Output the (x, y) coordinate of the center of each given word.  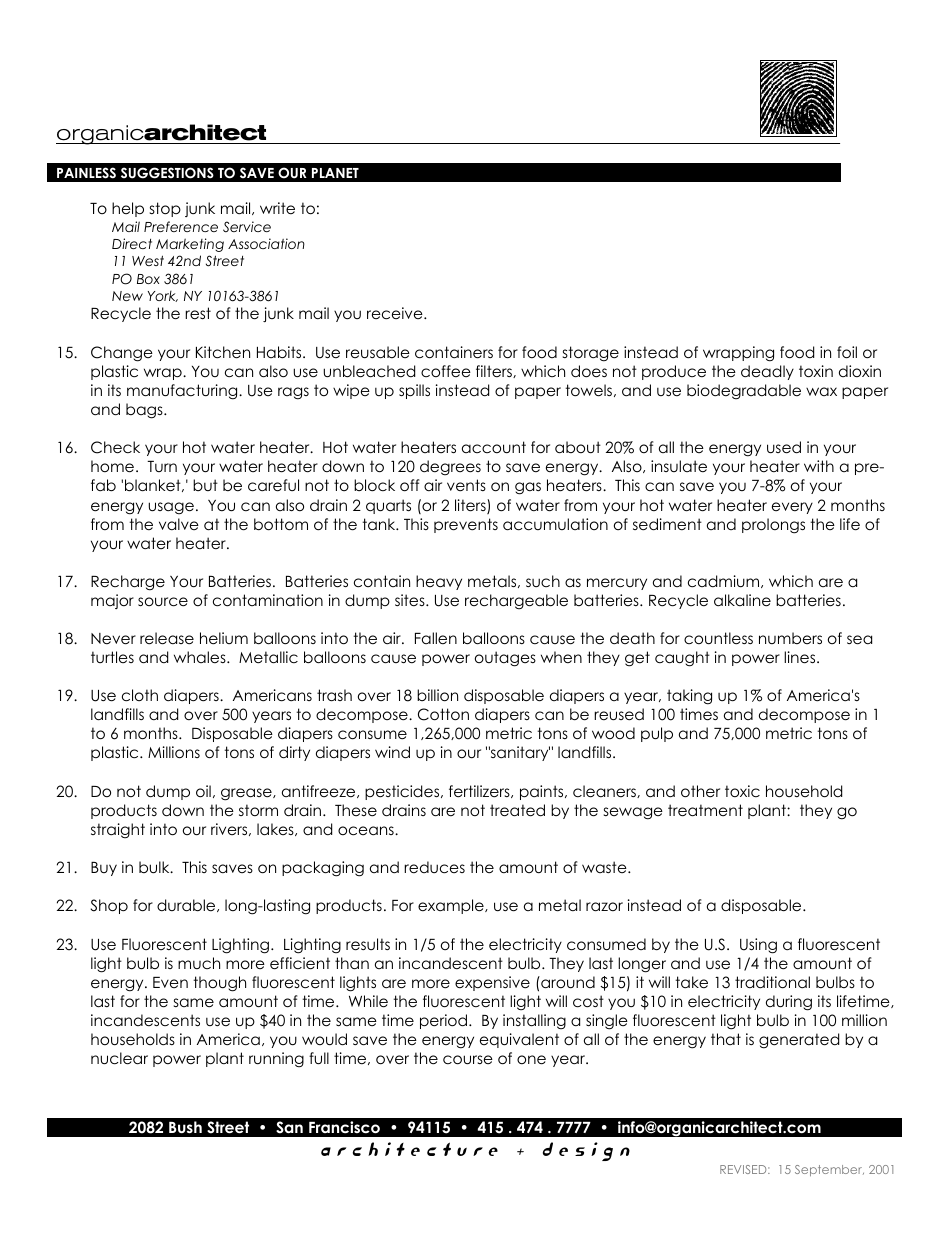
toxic (742, 791)
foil (847, 352)
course (468, 1060)
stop (165, 209)
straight (118, 831)
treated (517, 810)
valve (179, 524)
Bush (185, 1127)
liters (471, 506)
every (792, 508)
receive (396, 313)
